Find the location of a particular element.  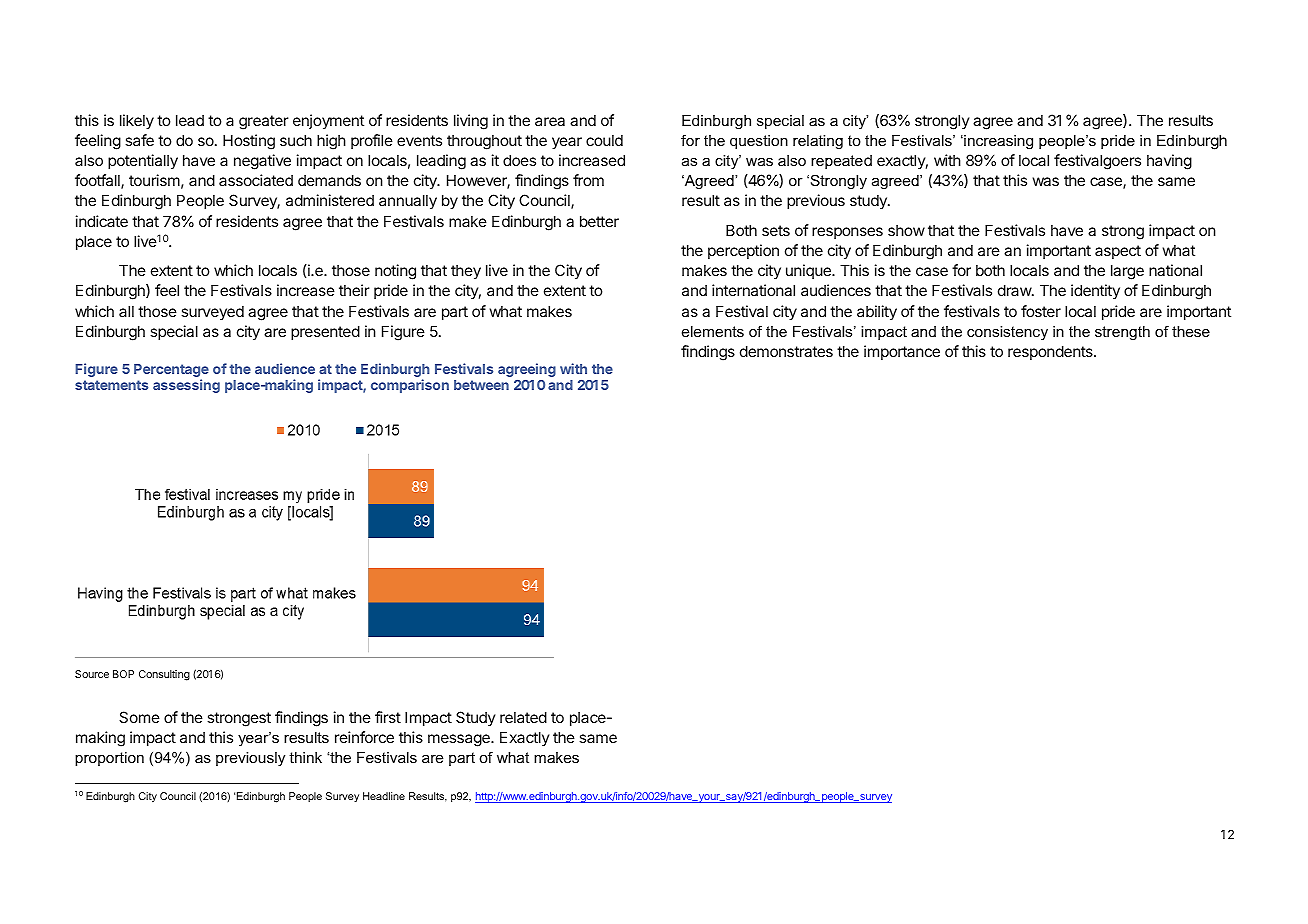

related is located at coordinates (523, 717).
